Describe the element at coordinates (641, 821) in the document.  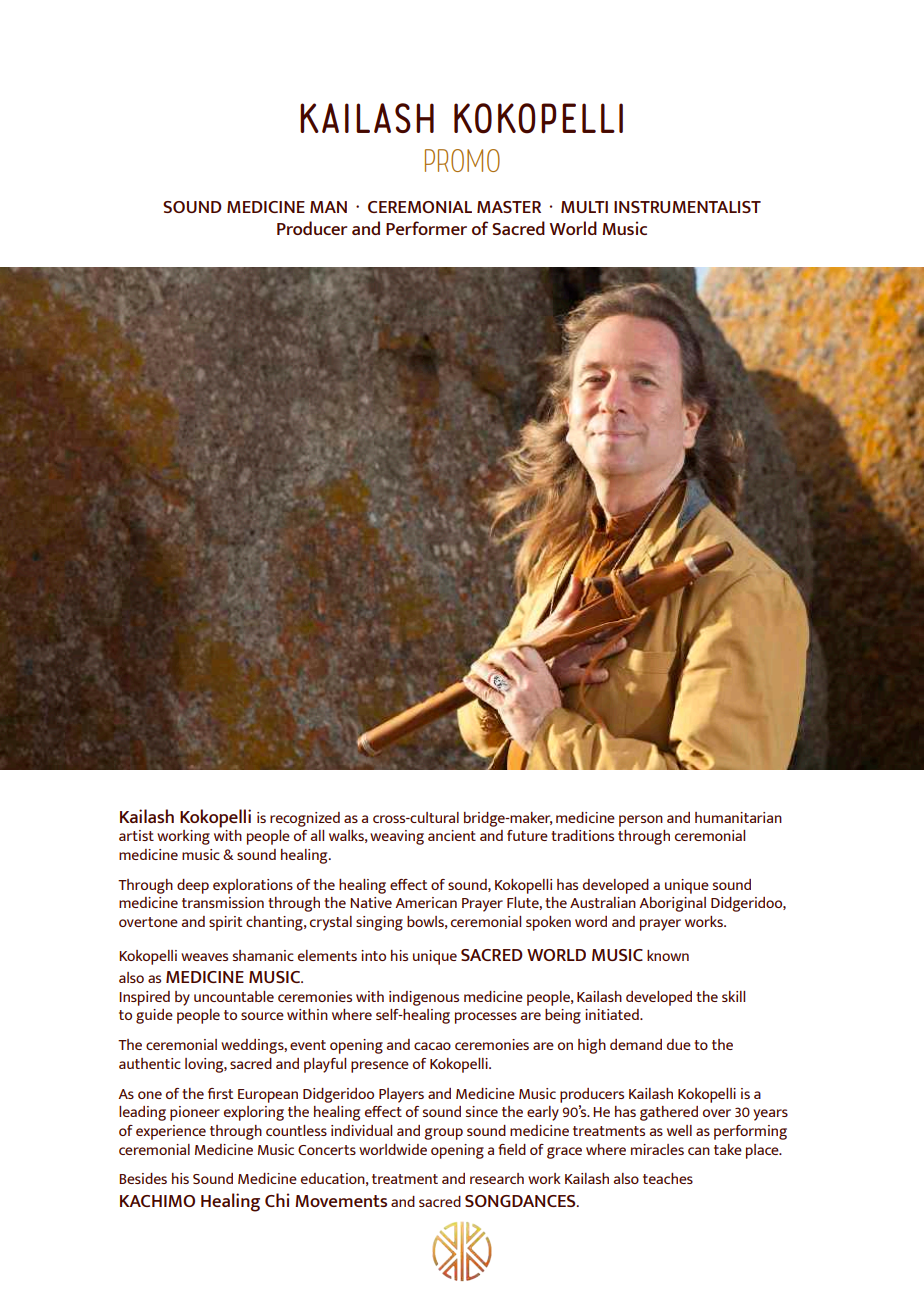
I see `person` at that location.
